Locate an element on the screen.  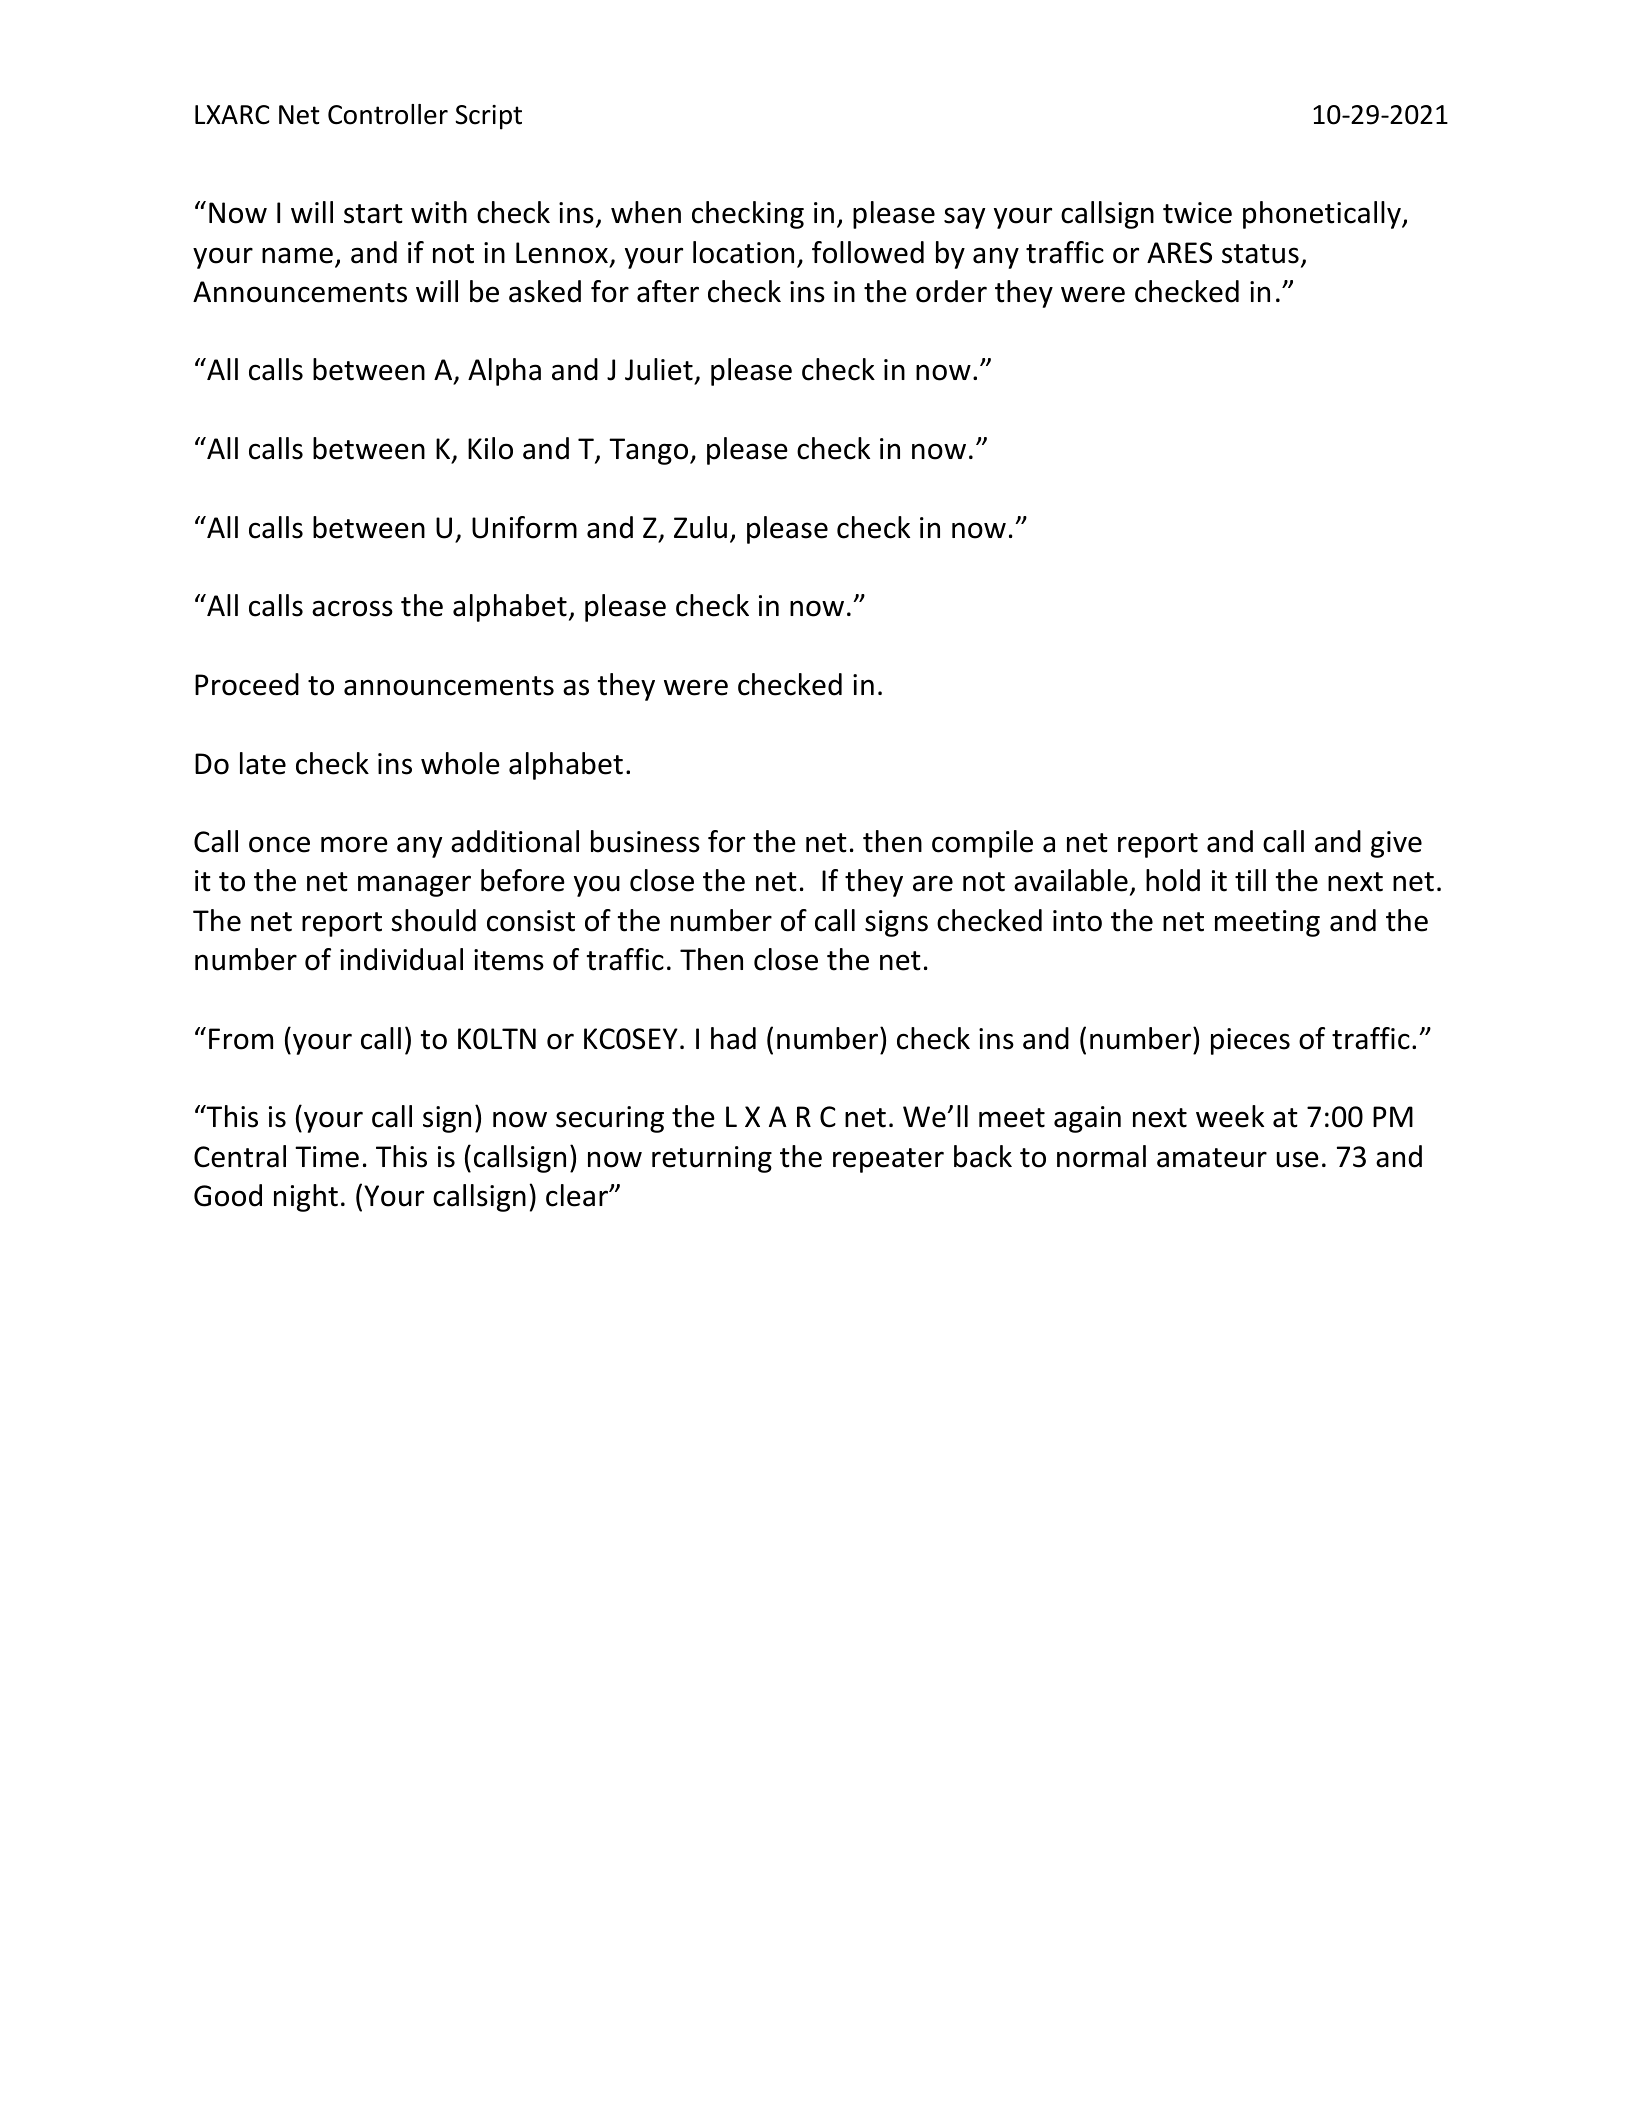
repeater is located at coordinates (888, 1160).
